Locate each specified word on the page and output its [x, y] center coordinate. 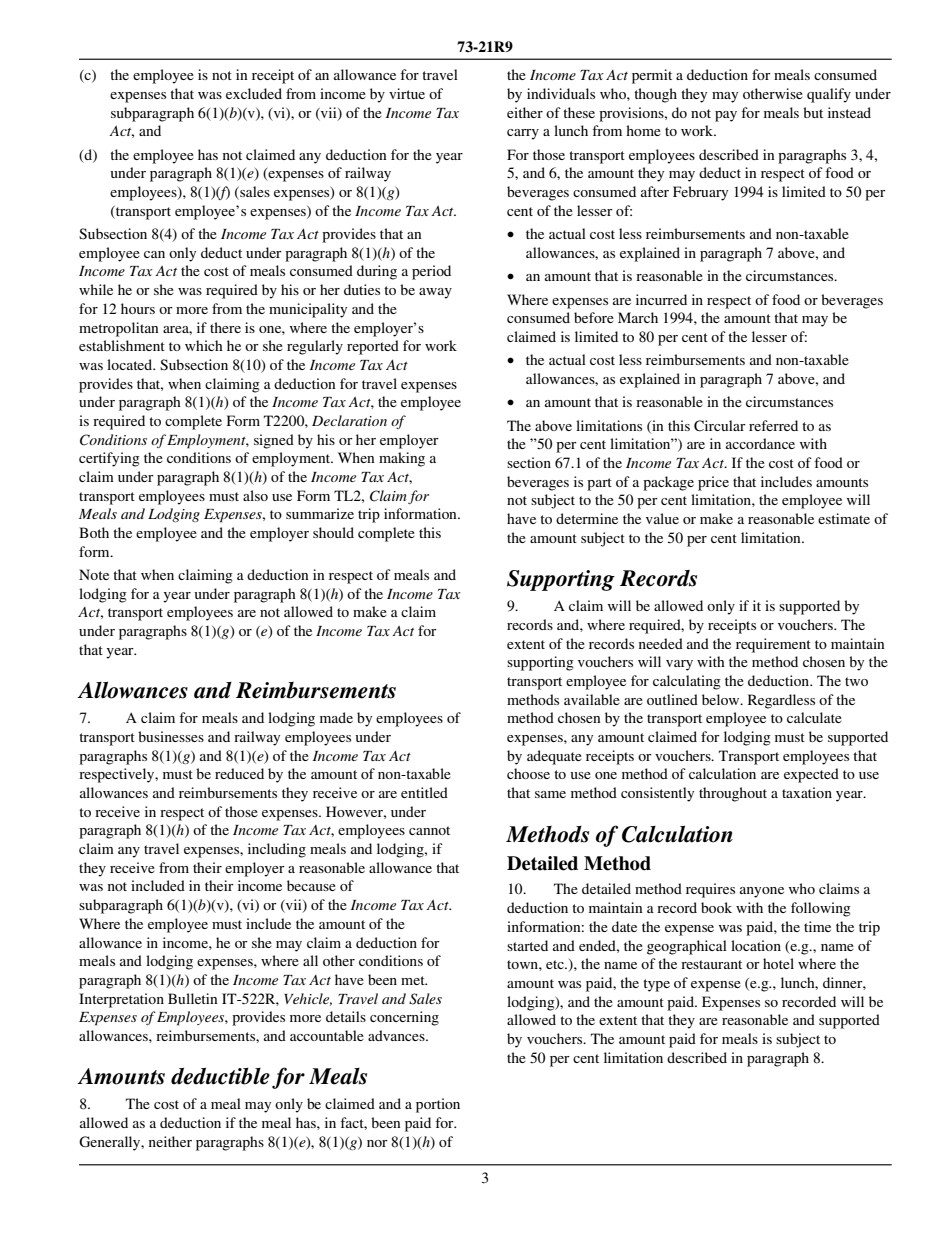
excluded [254, 93]
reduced [239, 773]
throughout [733, 794]
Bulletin [193, 998]
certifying [109, 459]
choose [528, 773]
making [402, 459]
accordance [760, 443]
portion [438, 1105]
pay [726, 116]
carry [523, 134]
